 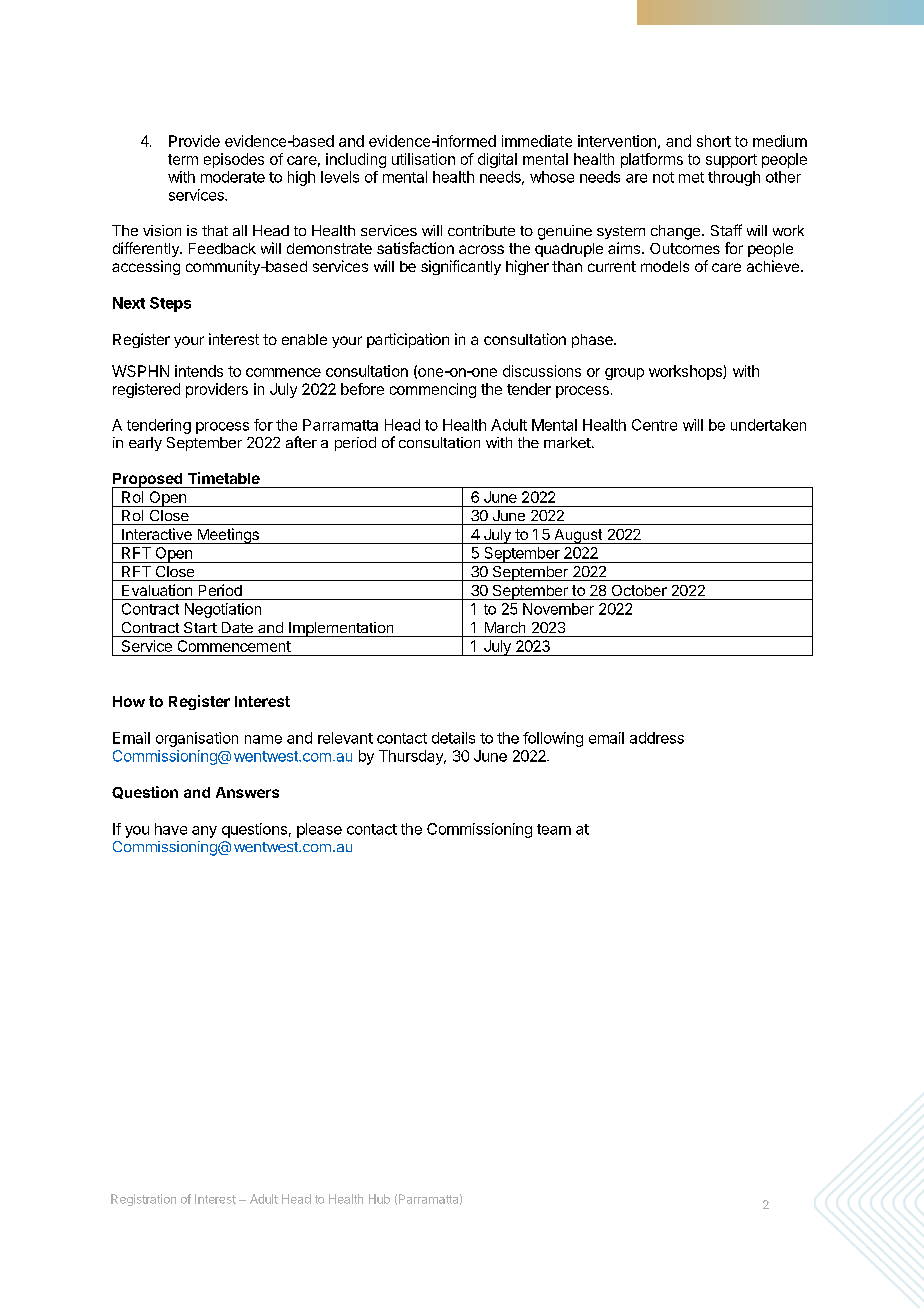 What do you see at coordinates (237, 627) in the screenshot?
I see `Date` at bounding box center [237, 627].
